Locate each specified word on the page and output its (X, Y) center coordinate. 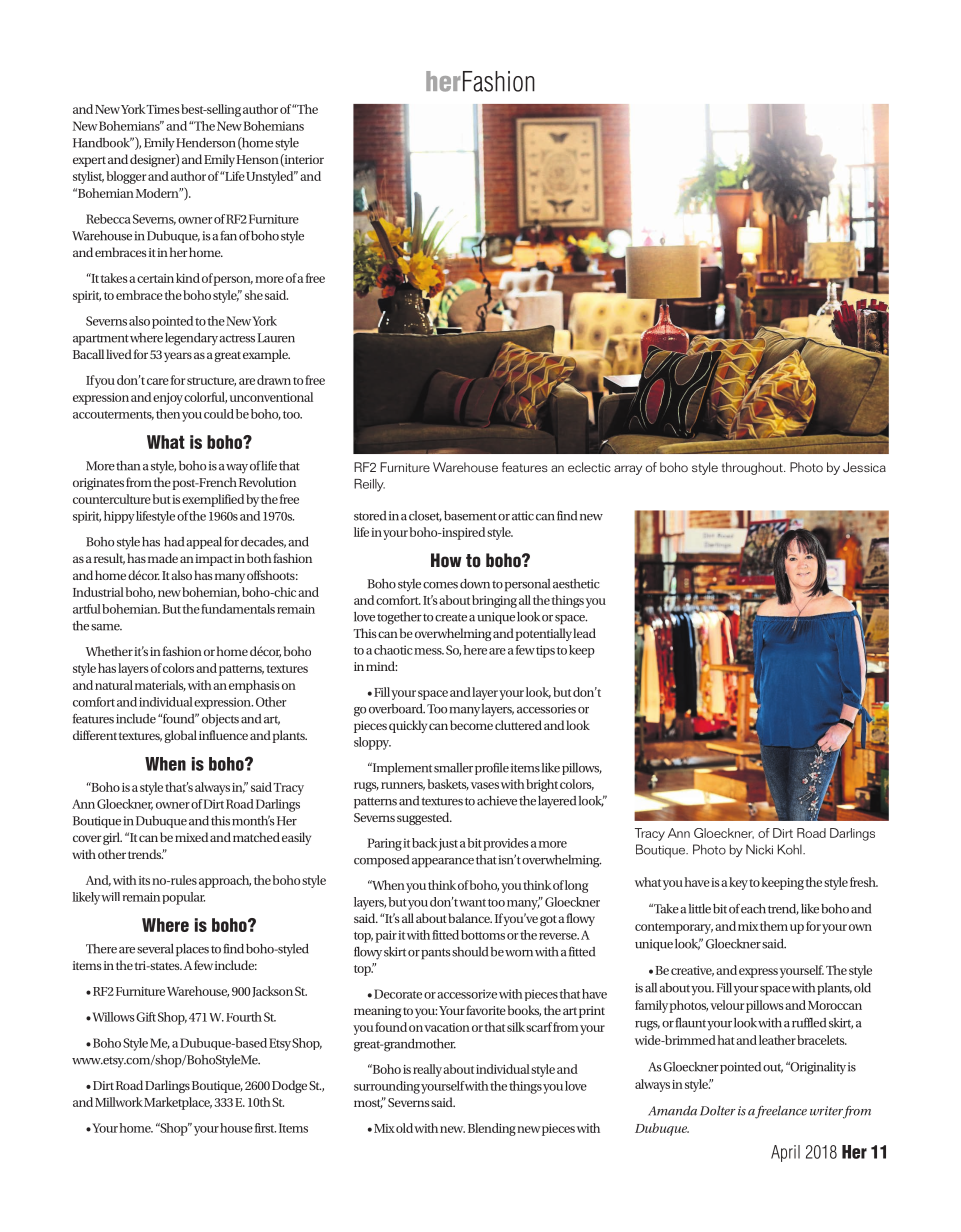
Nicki (759, 849)
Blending (492, 1129)
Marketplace (178, 1103)
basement (470, 516)
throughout (753, 468)
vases (485, 785)
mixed (191, 837)
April (785, 1153)
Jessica (864, 467)
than (128, 466)
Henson (257, 159)
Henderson (206, 143)
